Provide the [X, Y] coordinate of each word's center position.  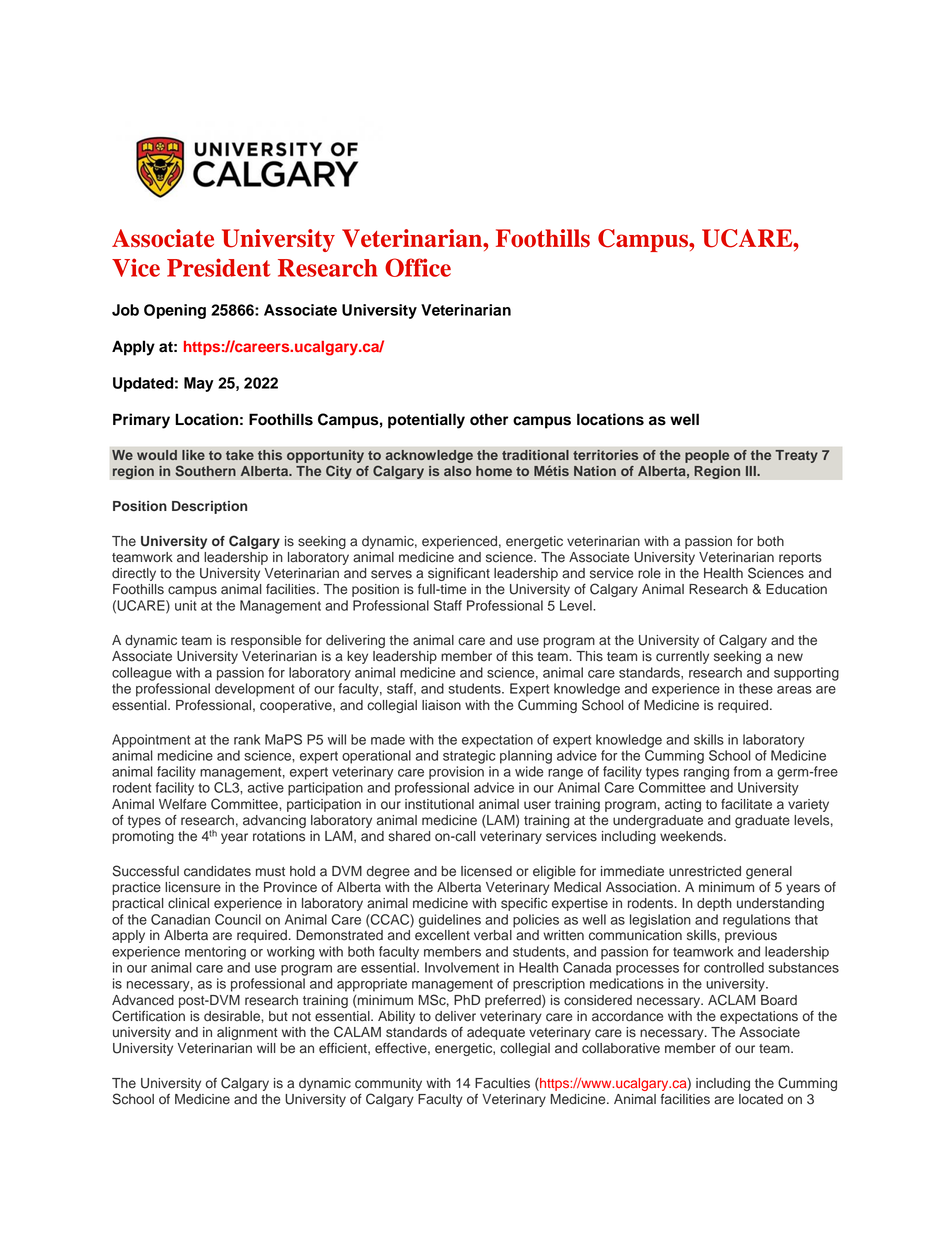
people [707, 456]
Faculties [502, 1083]
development [255, 690]
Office [418, 267]
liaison [441, 705]
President [218, 267]
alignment [247, 1033]
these [756, 688]
